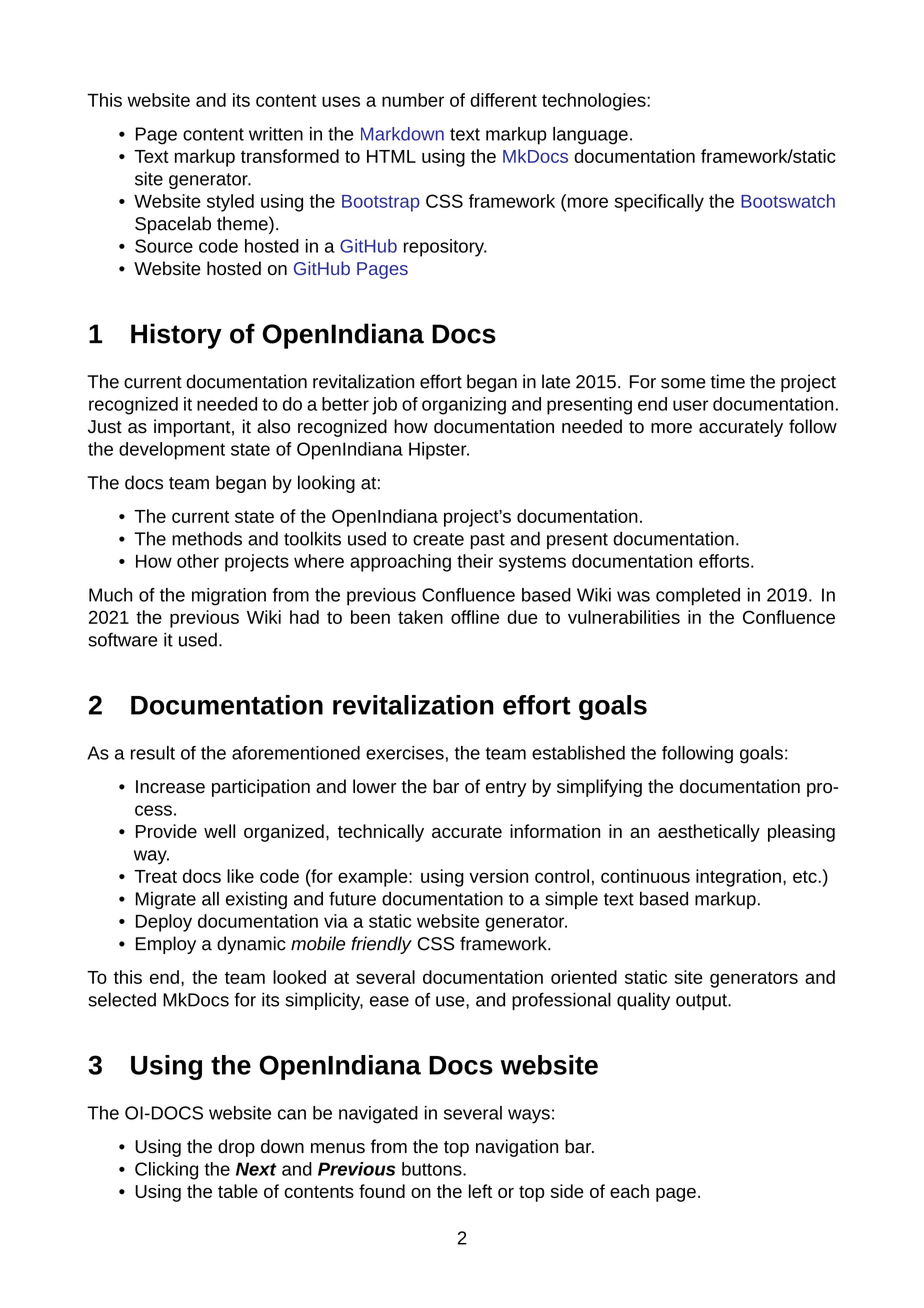 This screenshot has width=924, height=1308. Describe the element at coordinates (413, 100) in the screenshot. I see `number` at that location.
